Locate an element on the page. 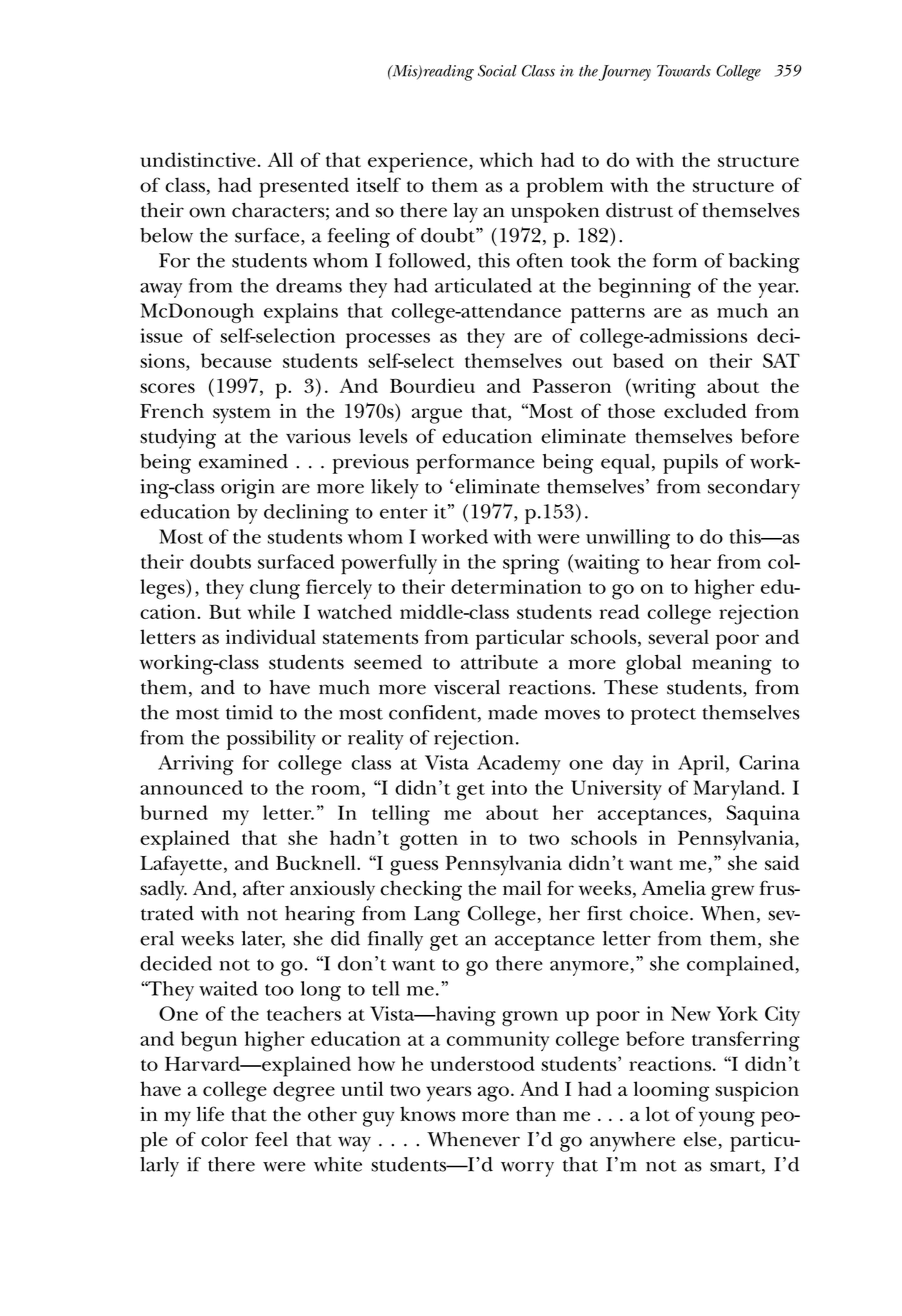 This page has width=902, height=1316. announced is located at coordinates (191, 787).
